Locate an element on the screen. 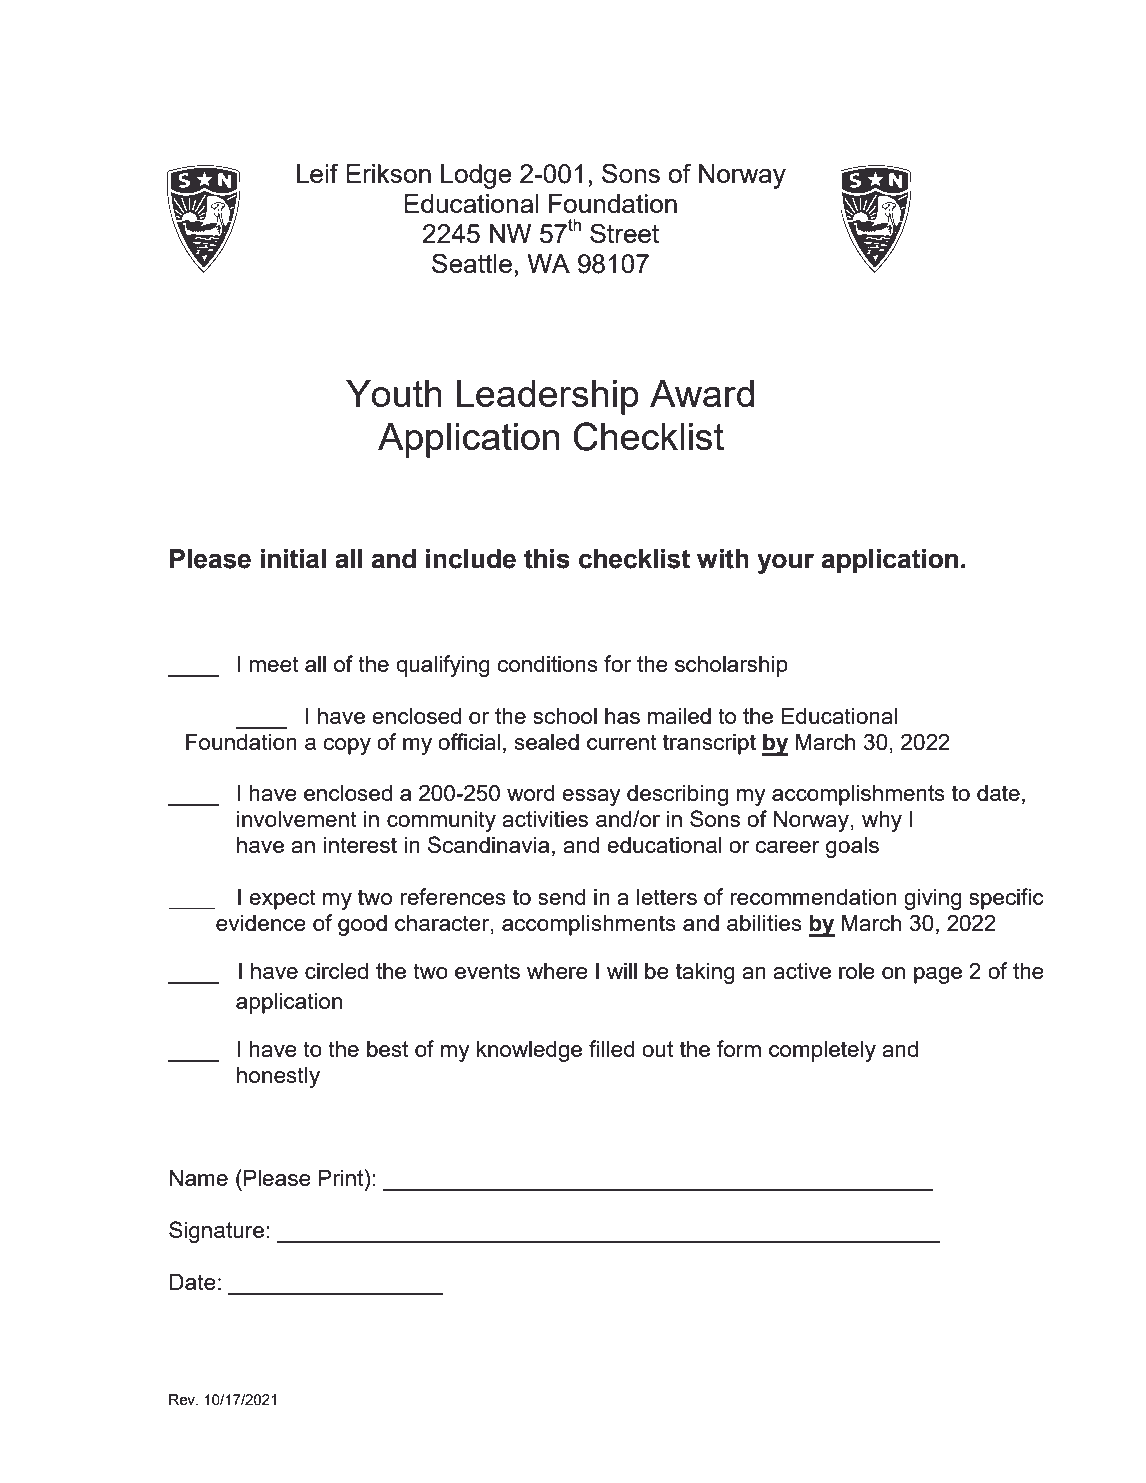  Rev is located at coordinates (183, 1399).
